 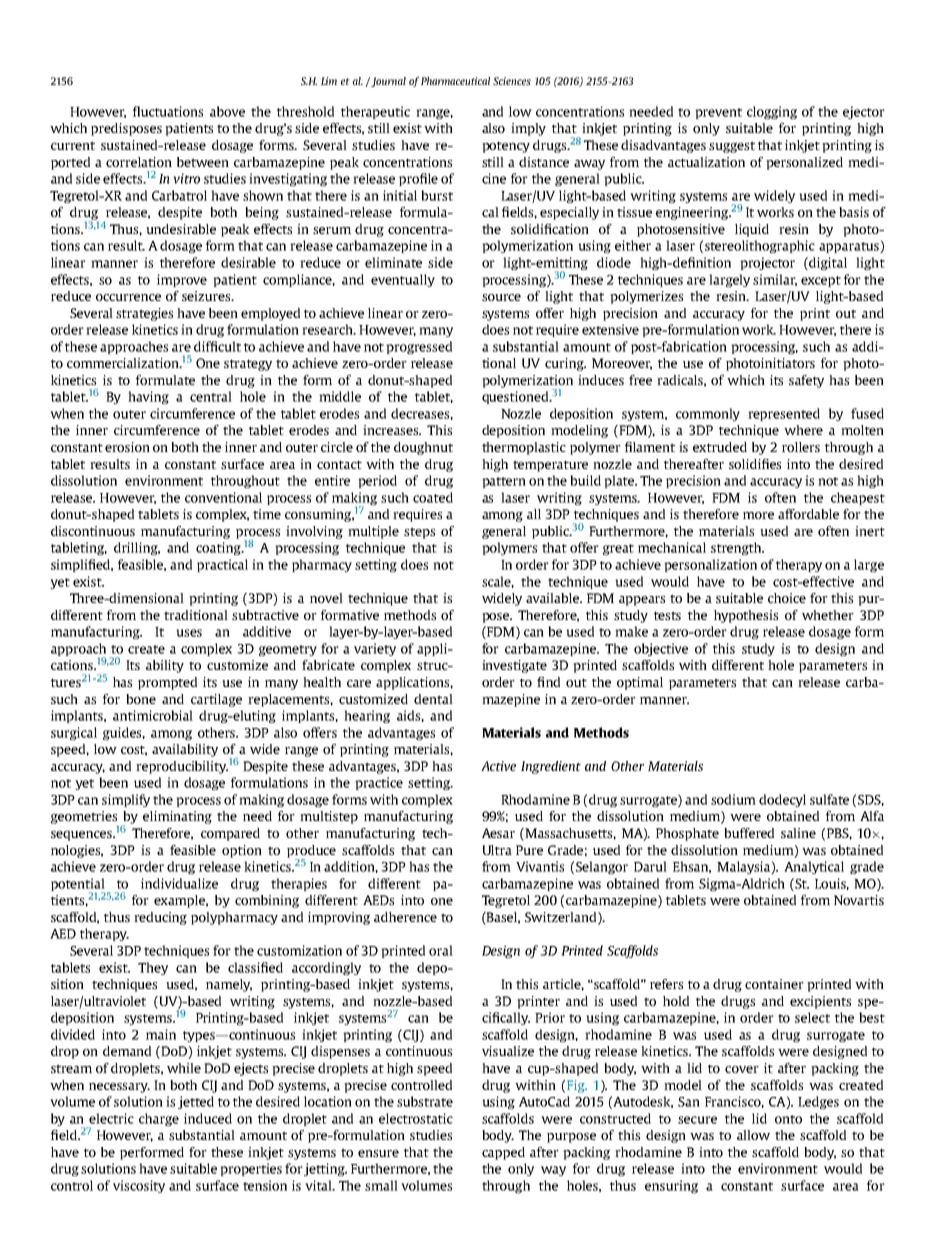 What do you see at coordinates (153, 968) in the screenshot?
I see `They` at bounding box center [153, 968].
